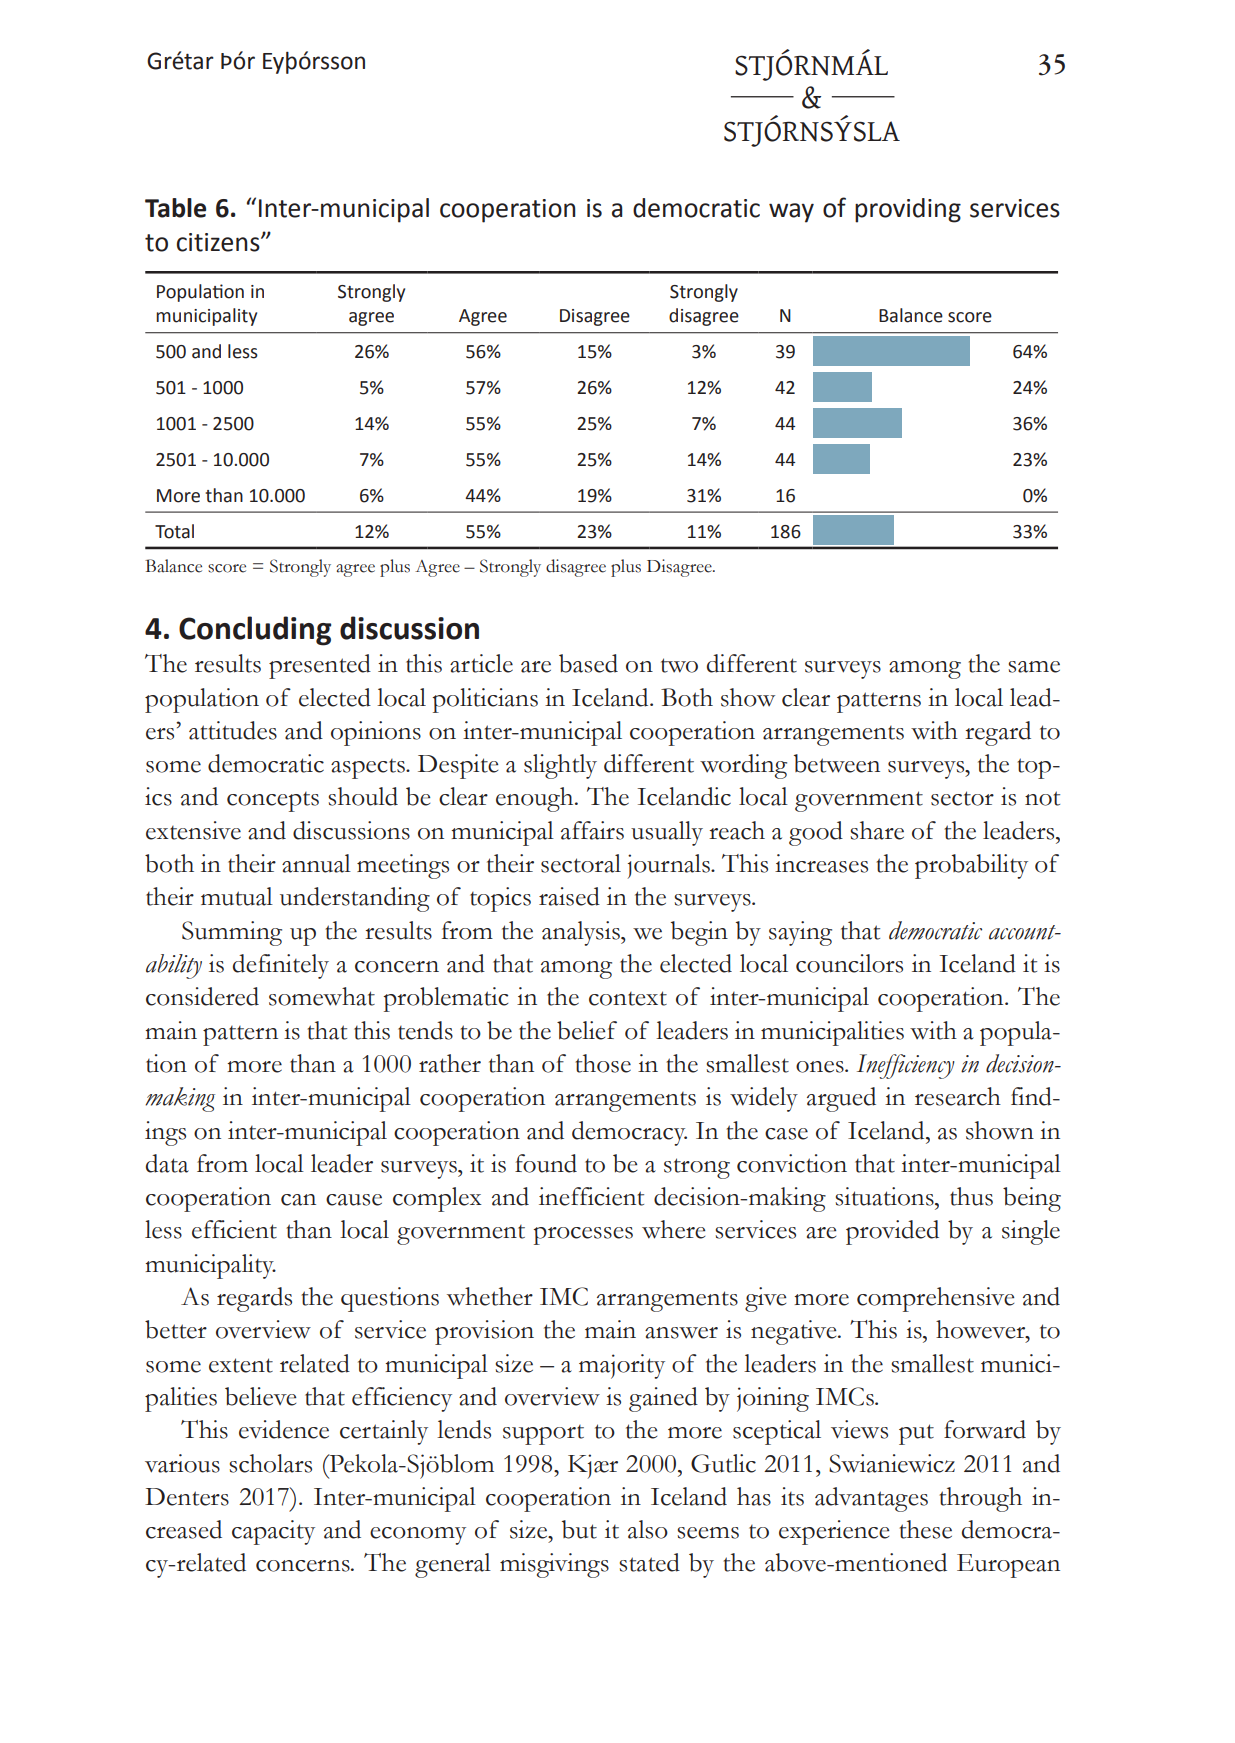 The width and height of the screenshot is (1235, 1743). What do you see at coordinates (270, 1463) in the screenshot?
I see `scholars` at bounding box center [270, 1463].
